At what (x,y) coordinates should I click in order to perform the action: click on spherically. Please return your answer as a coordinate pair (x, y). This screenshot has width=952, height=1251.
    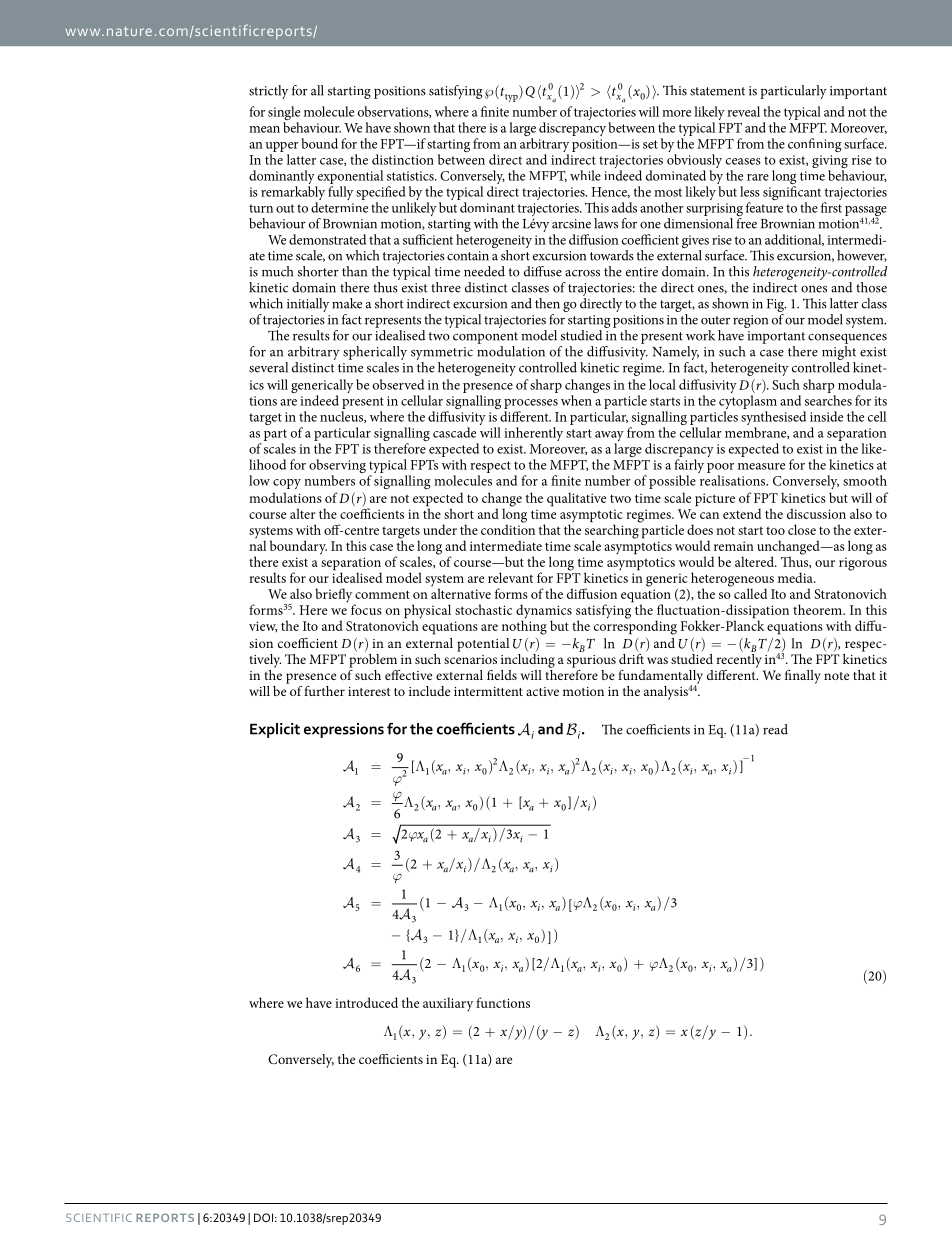
    Looking at the image, I should click on (375, 353).
